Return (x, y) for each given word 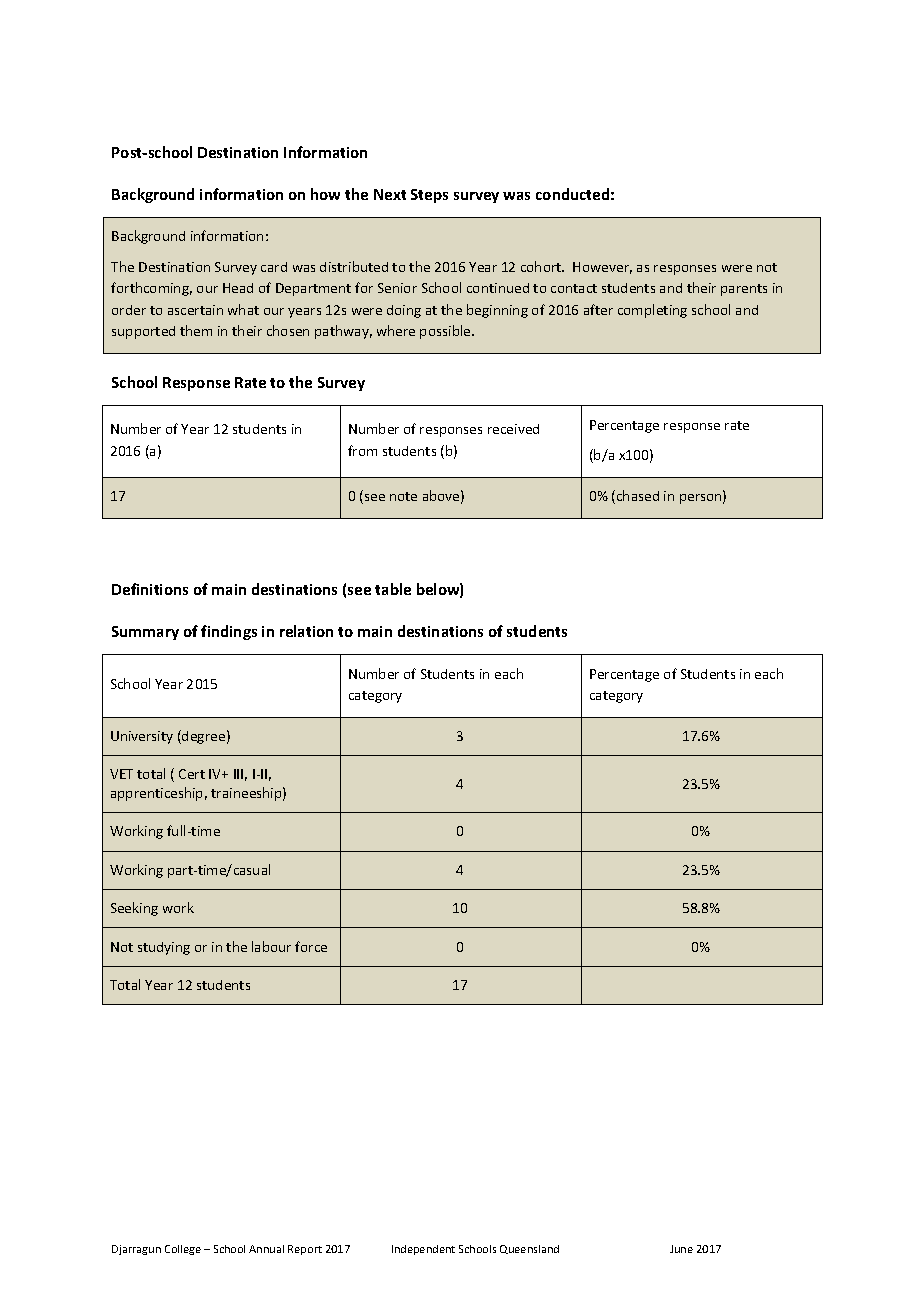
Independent (423, 1250)
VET (121, 774)
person (702, 499)
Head (238, 288)
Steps (429, 196)
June (681, 1249)
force (311, 946)
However (602, 268)
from (362, 450)
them (196, 330)
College (183, 1250)
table (393, 589)
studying (164, 948)
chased (638, 495)
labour (271, 946)
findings (229, 632)
